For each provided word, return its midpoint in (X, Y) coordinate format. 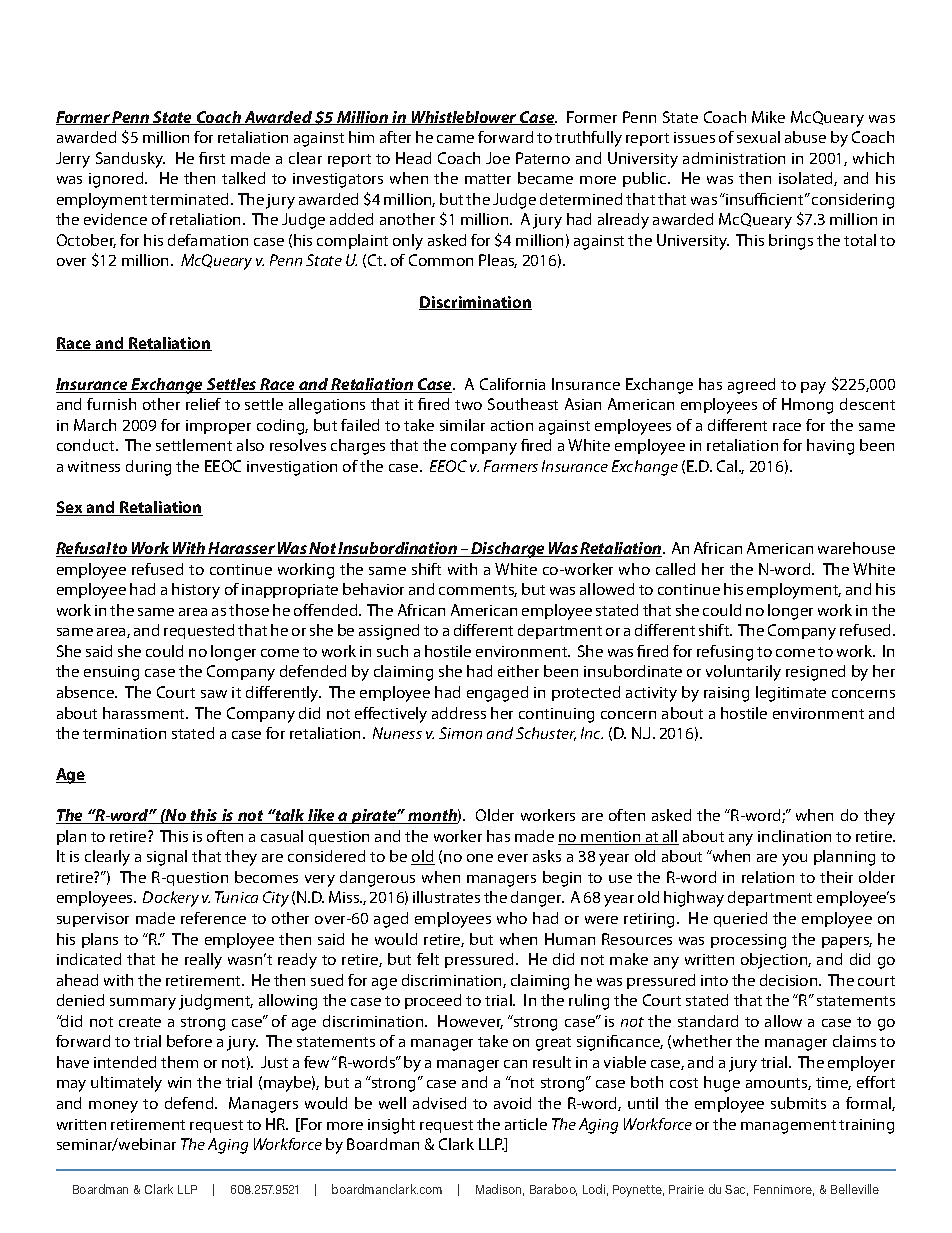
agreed (751, 386)
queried (740, 919)
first (212, 158)
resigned (815, 673)
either (518, 671)
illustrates (446, 897)
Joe (498, 158)
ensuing (111, 673)
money (113, 1107)
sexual (758, 137)
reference (213, 918)
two (468, 405)
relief (203, 404)
